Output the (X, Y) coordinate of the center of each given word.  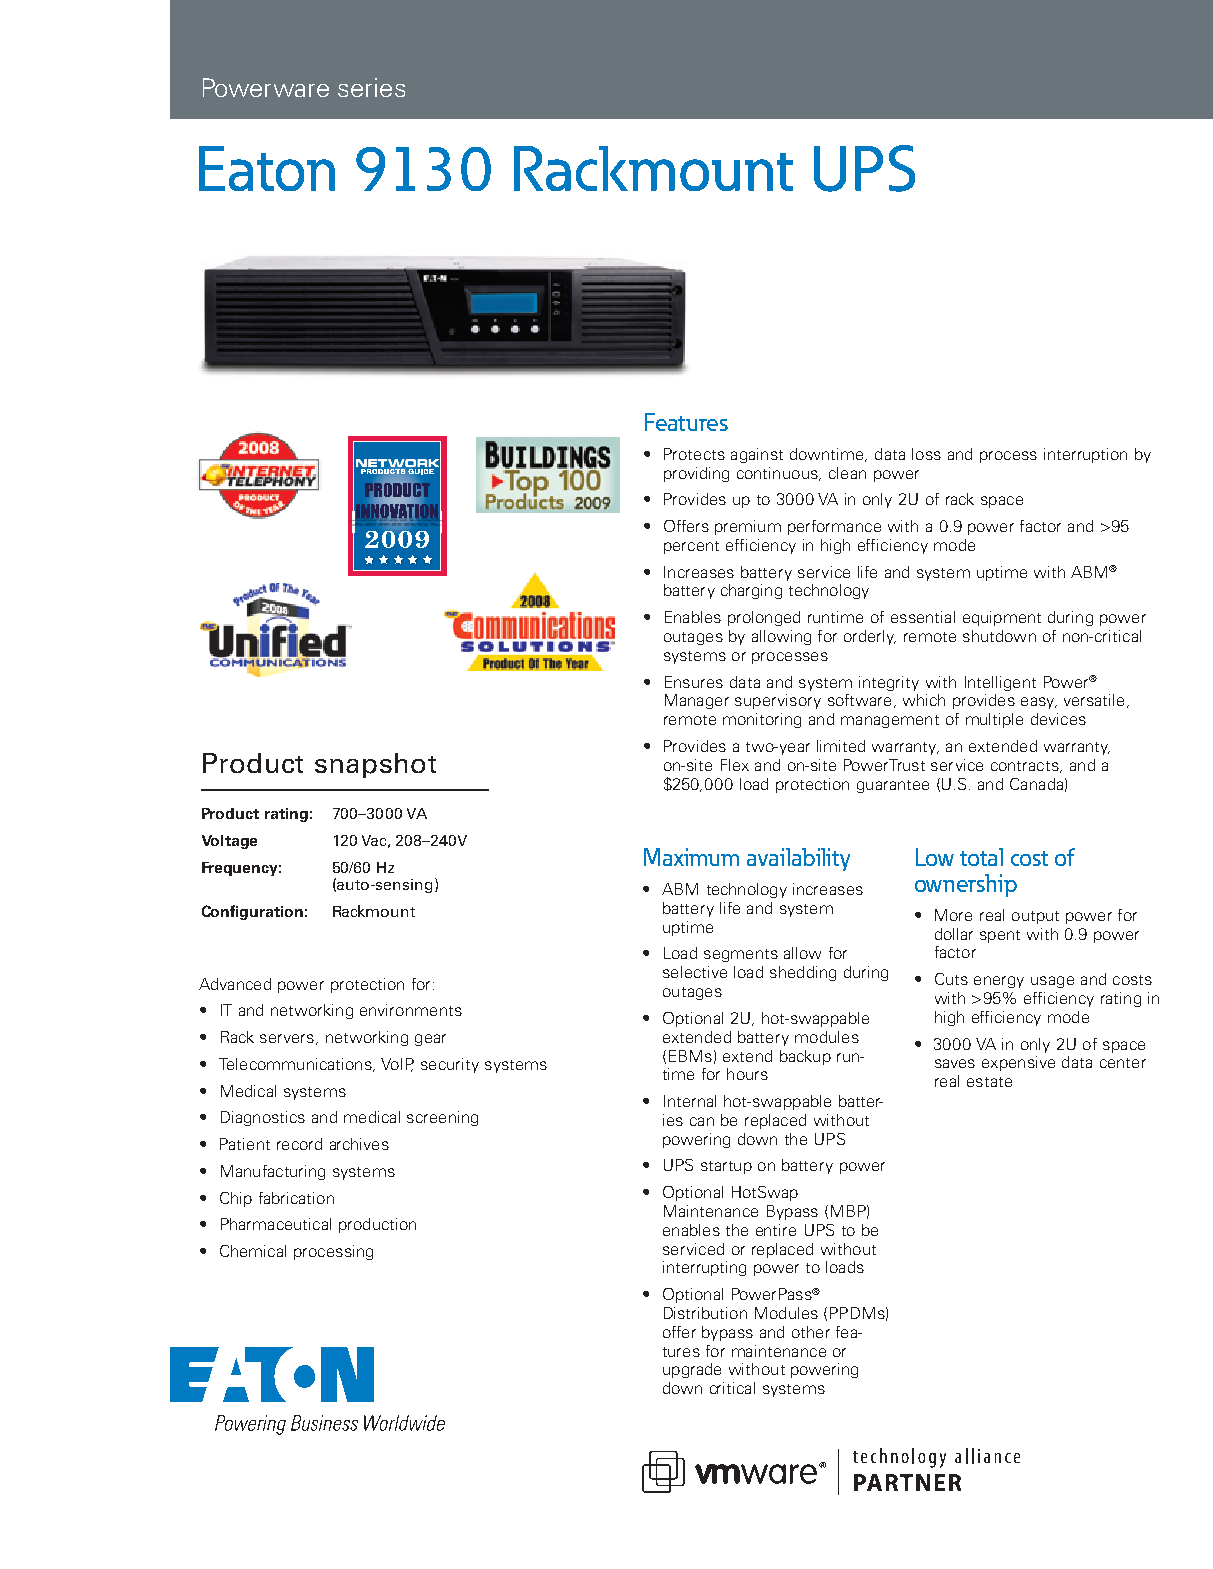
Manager (697, 701)
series (371, 87)
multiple (994, 720)
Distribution (705, 1313)
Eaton (267, 168)
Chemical (253, 1251)
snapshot (375, 765)
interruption (1085, 455)
